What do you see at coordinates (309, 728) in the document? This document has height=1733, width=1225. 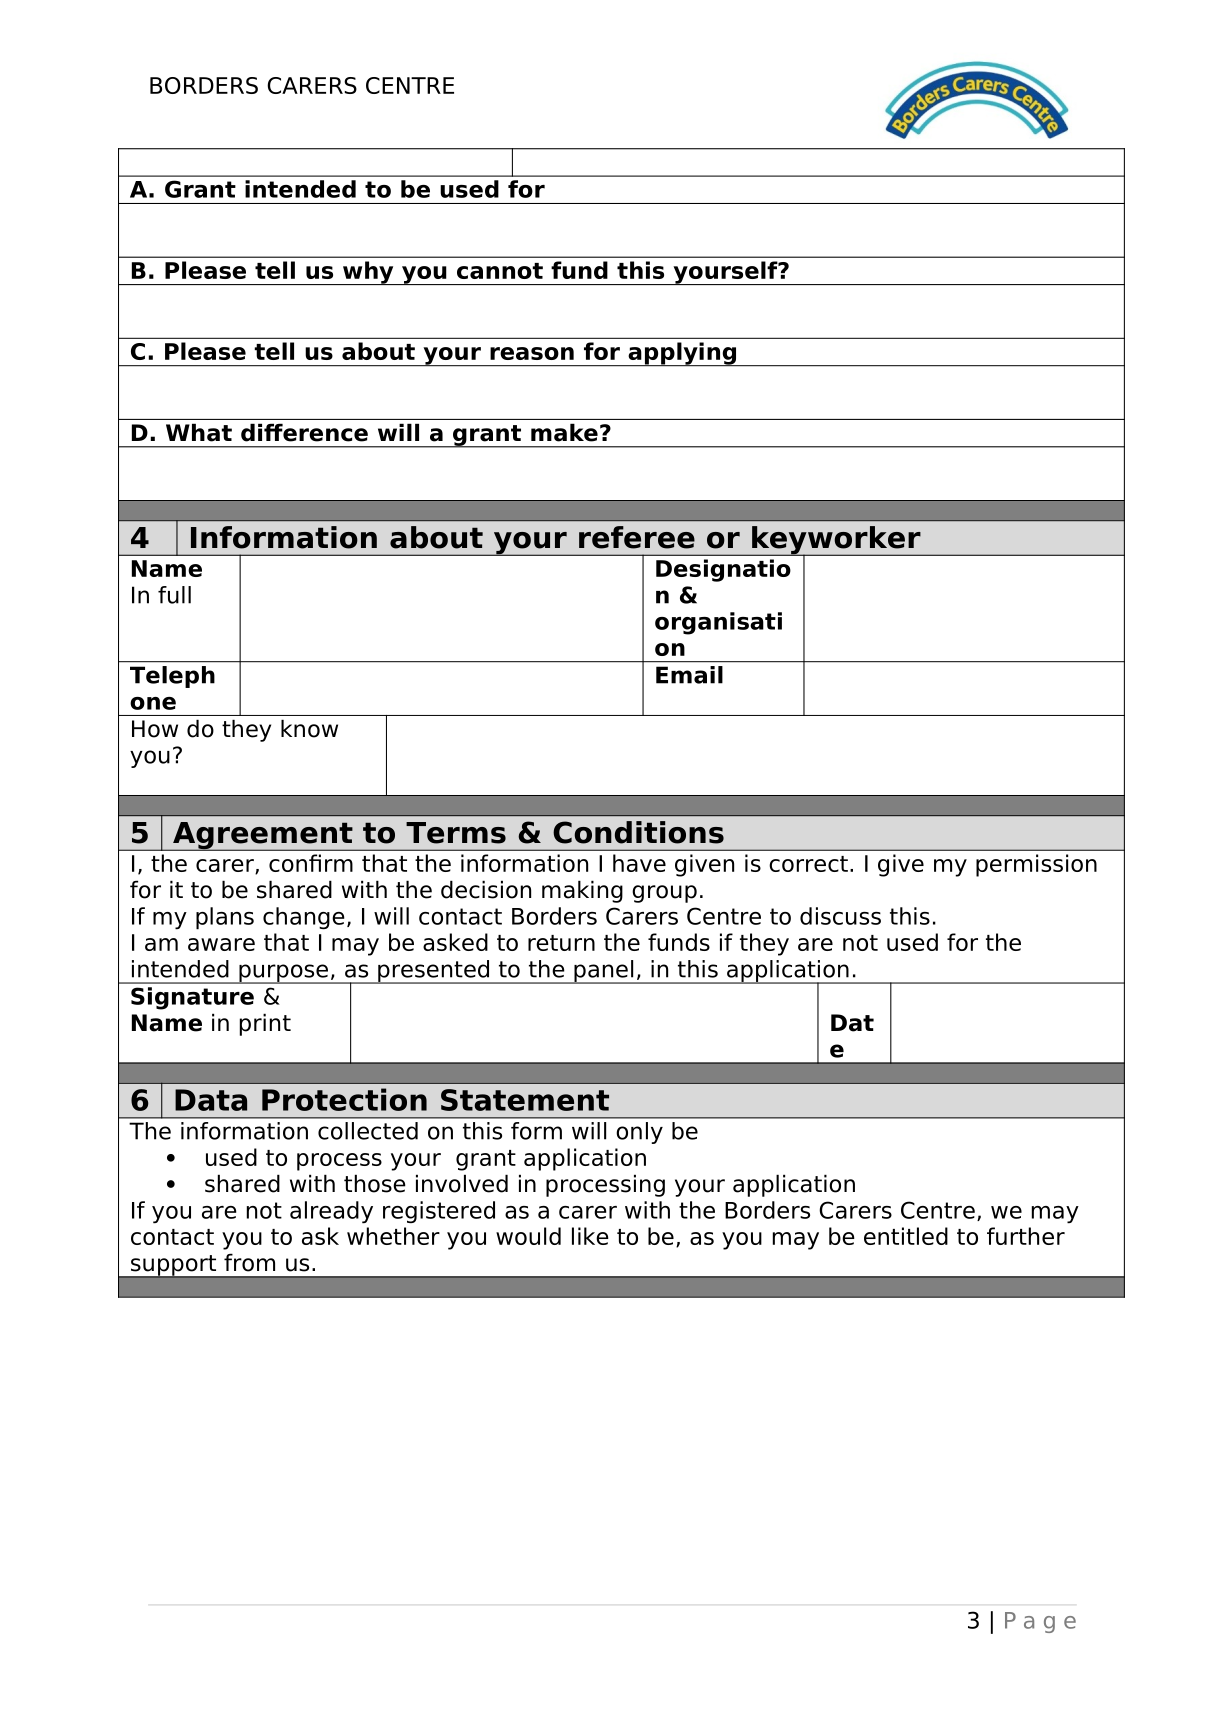 I see `know` at bounding box center [309, 728].
